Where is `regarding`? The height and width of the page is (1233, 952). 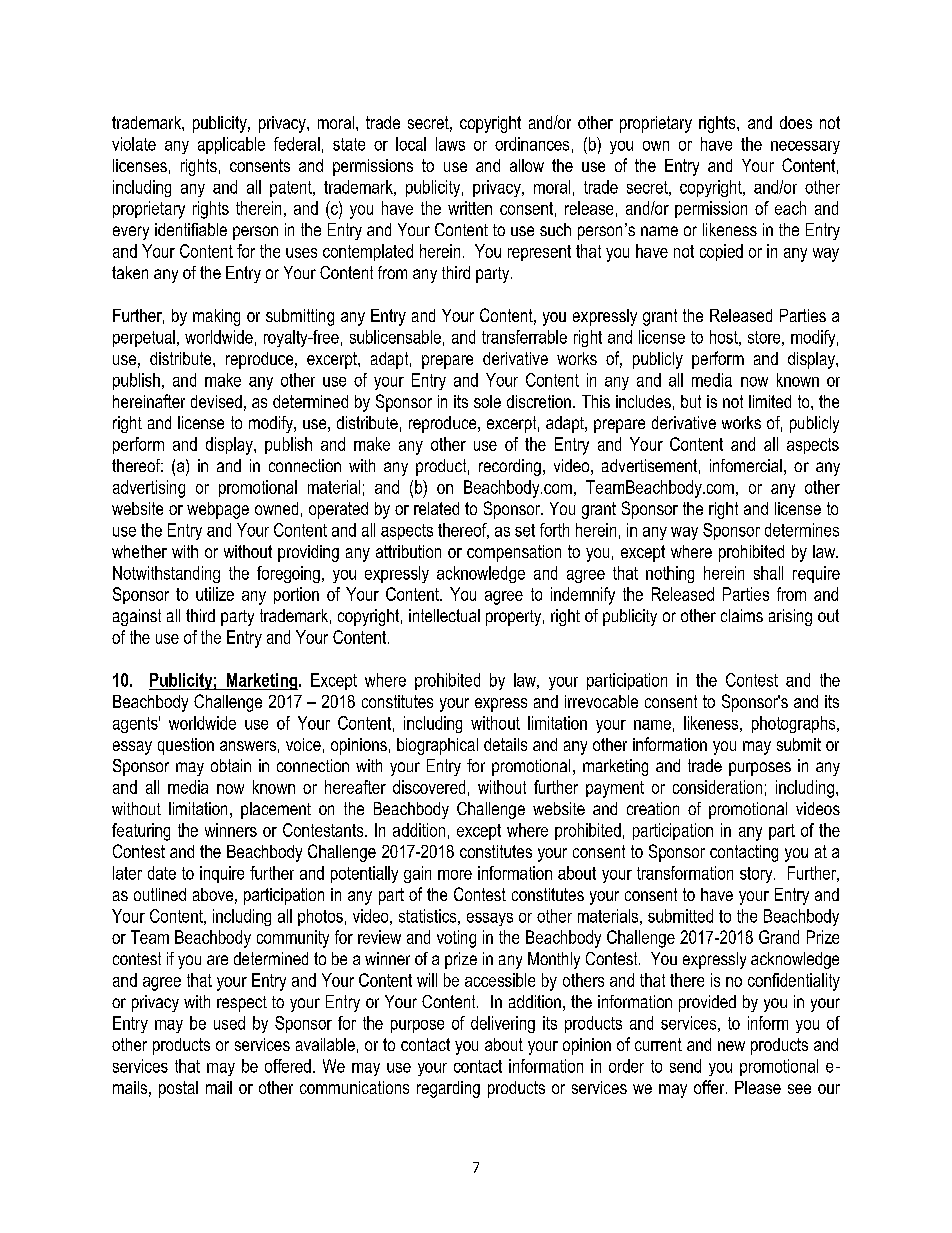 regarding is located at coordinates (448, 1089).
